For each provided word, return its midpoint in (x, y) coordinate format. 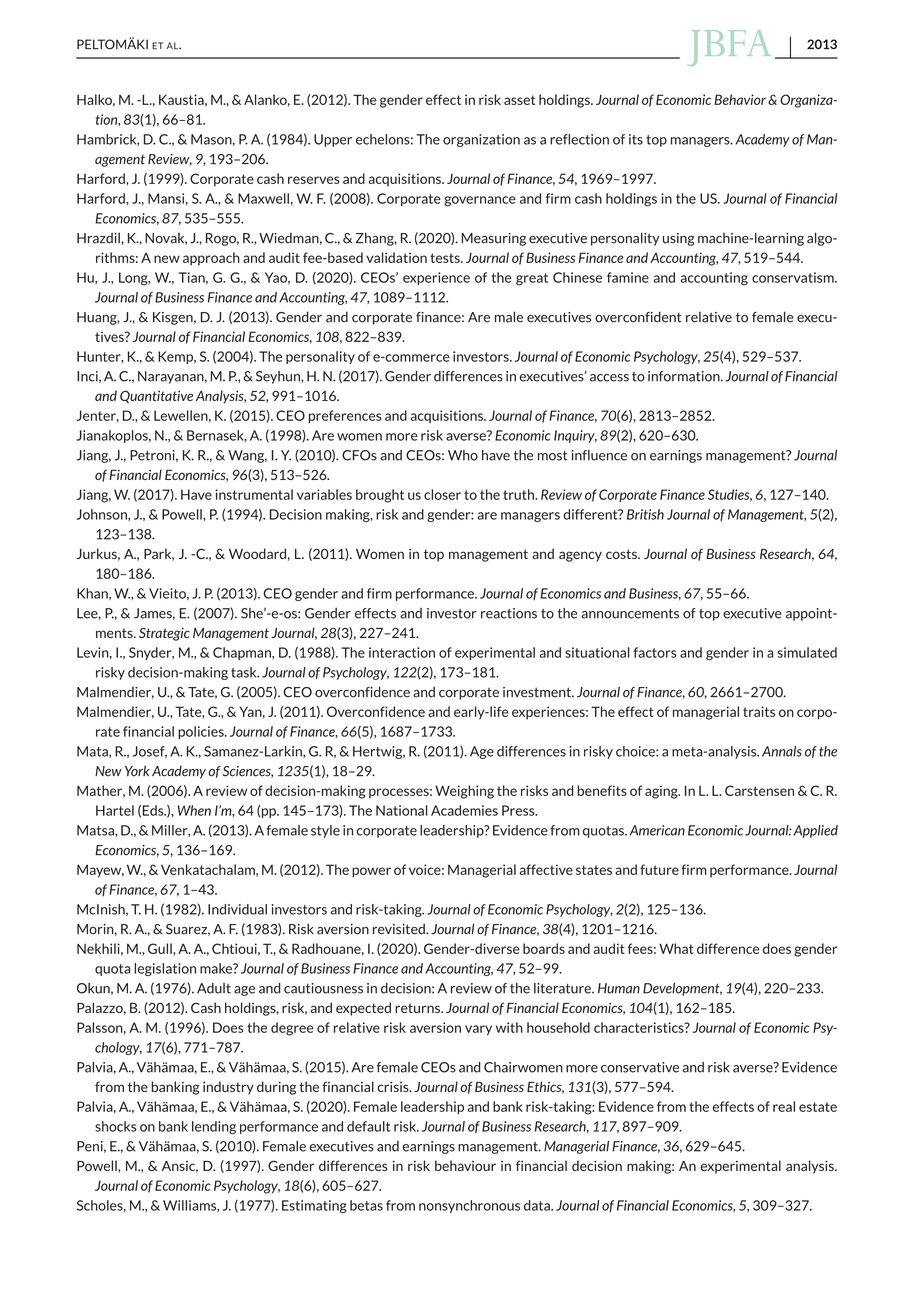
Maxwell (263, 198)
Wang (247, 456)
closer (442, 494)
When (194, 810)
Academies (464, 810)
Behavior (740, 99)
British (645, 514)
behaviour (465, 1165)
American (657, 830)
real (784, 1106)
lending (214, 1127)
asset (519, 100)
